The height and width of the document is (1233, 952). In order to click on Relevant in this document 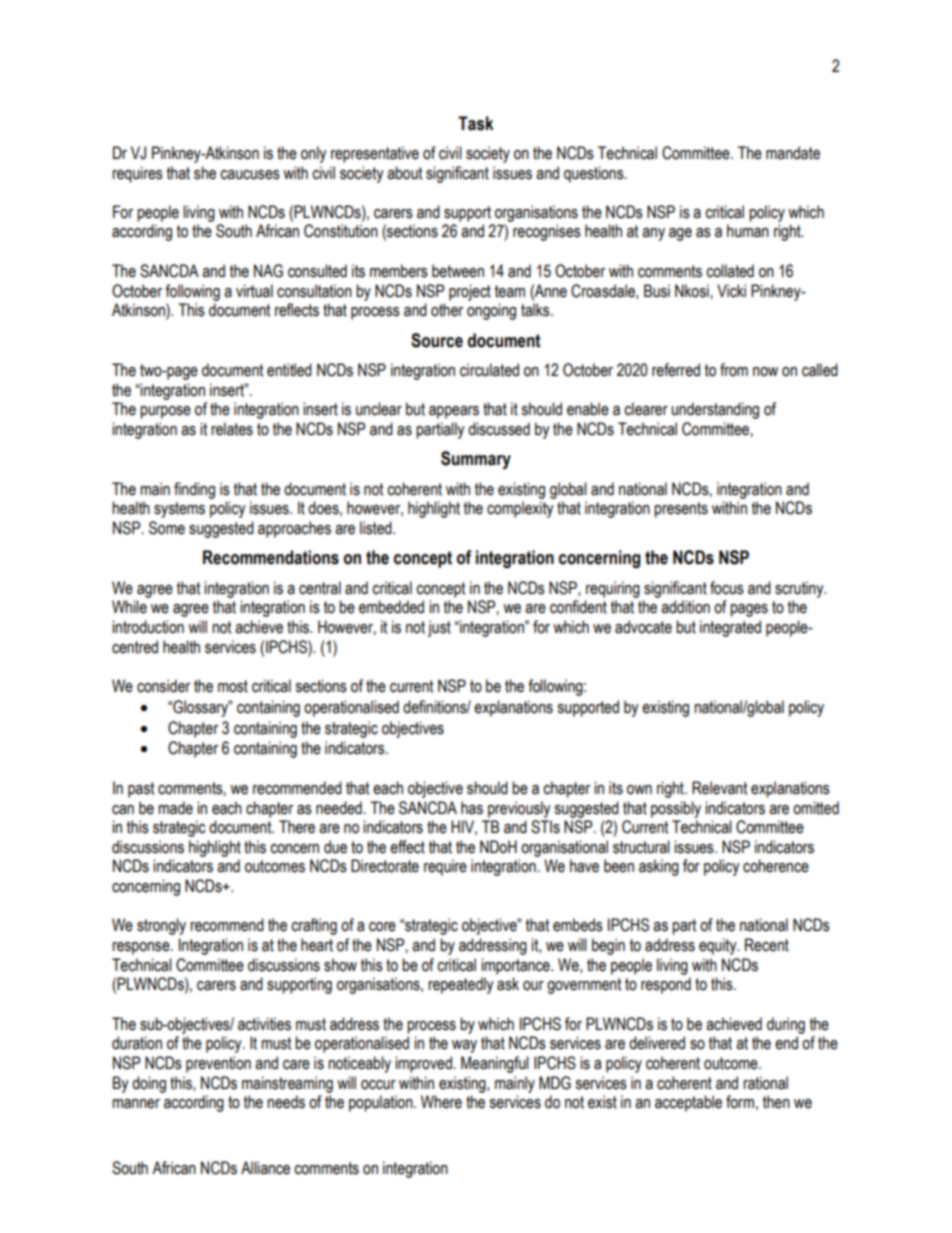, I will do `click(719, 788)`.
